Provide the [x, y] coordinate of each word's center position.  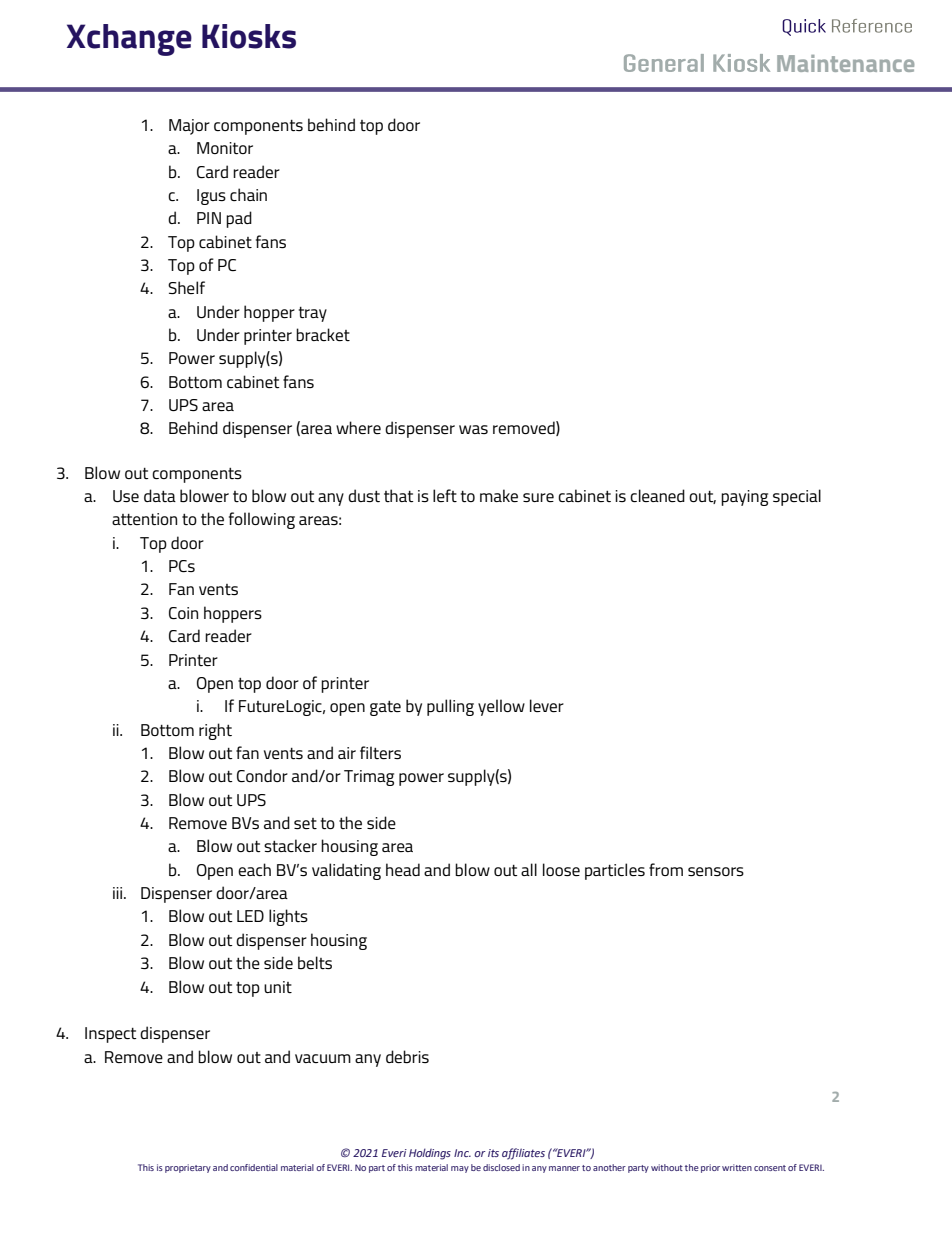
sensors [716, 871]
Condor [262, 775]
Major [189, 127]
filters [380, 752]
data [160, 495]
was [473, 429]
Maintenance [845, 63]
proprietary [188, 1168]
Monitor [225, 148]
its [493, 1153]
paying [744, 498]
